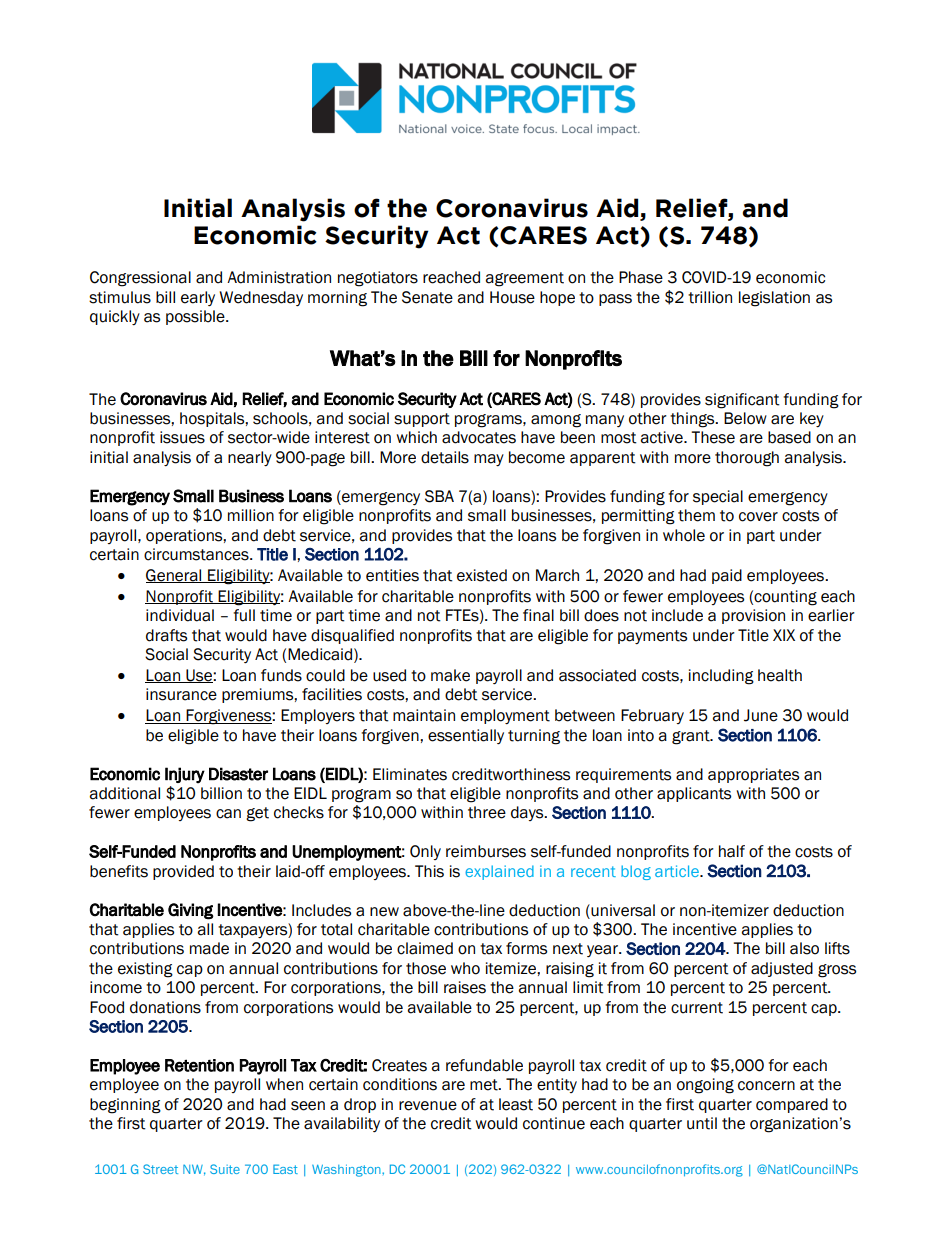 This screenshot has height=1233, width=952. What do you see at coordinates (761, 715) in the screenshot?
I see `June` at bounding box center [761, 715].
